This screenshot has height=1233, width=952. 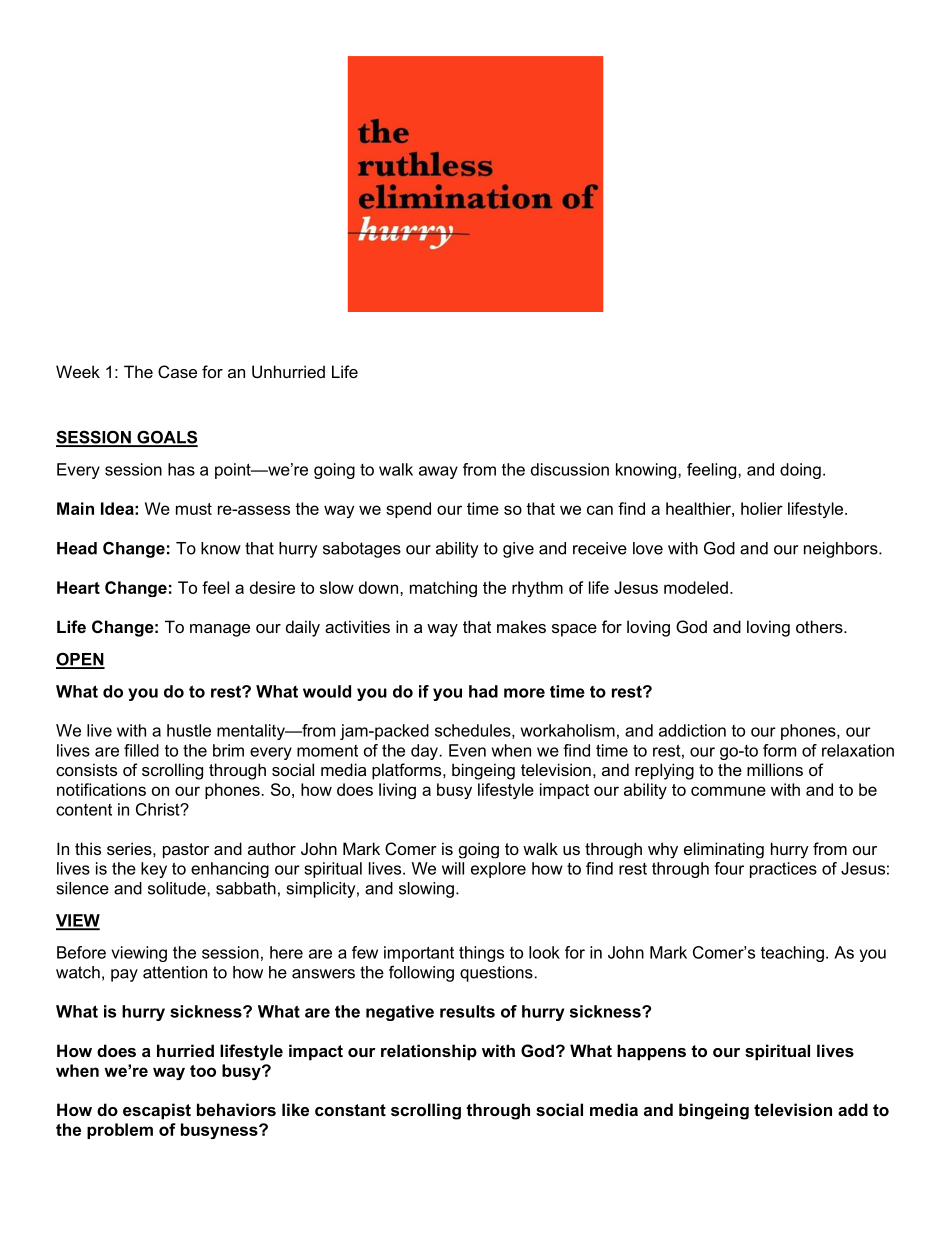 What do you see at coordinates (792, 954) in the screenshot?
I see `teaching` at bounding box center [792, 954].
